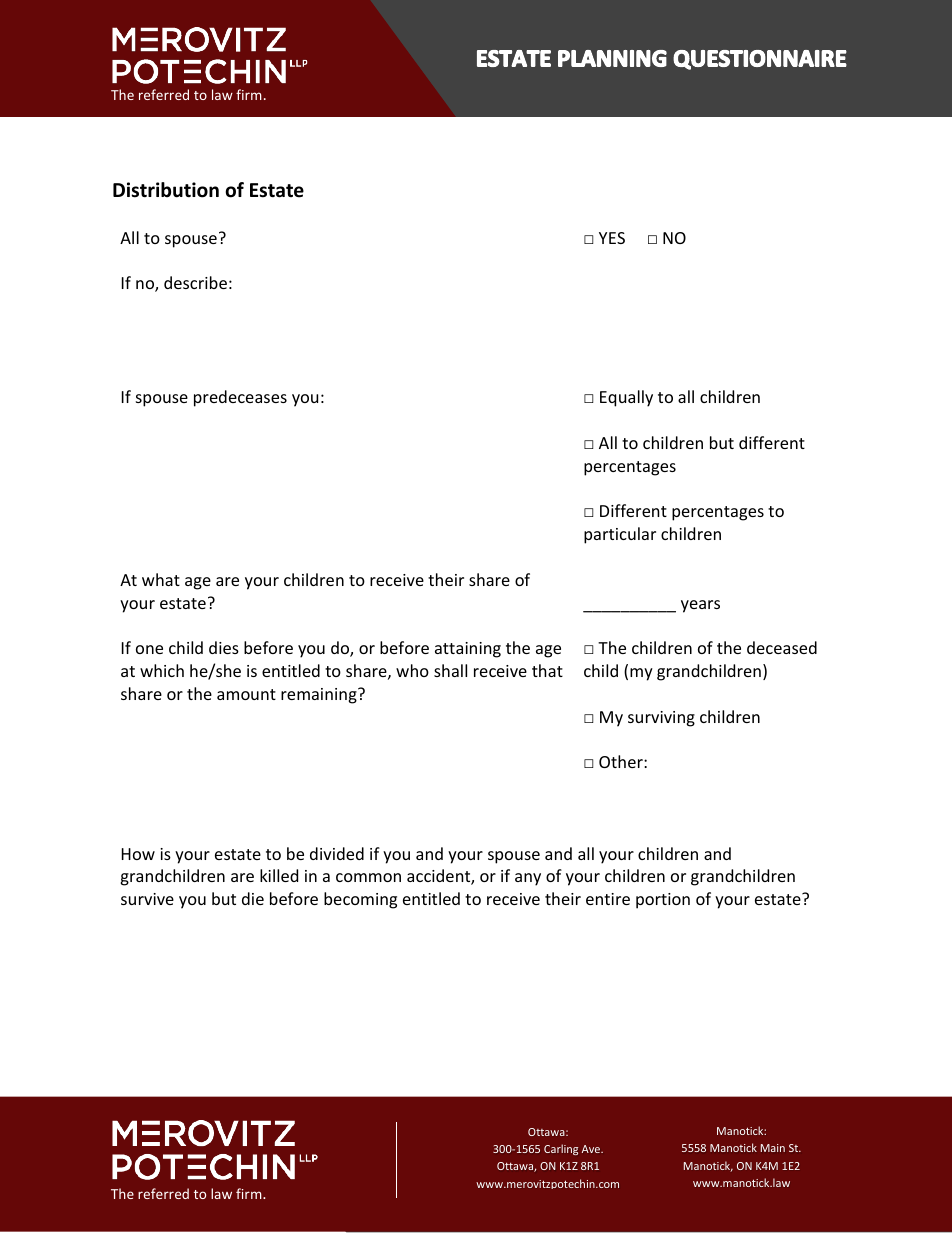  What do you see at coordinates (561, 1149) in the screenshot?
I see `Carling` at bounding box center [561, 1149].
